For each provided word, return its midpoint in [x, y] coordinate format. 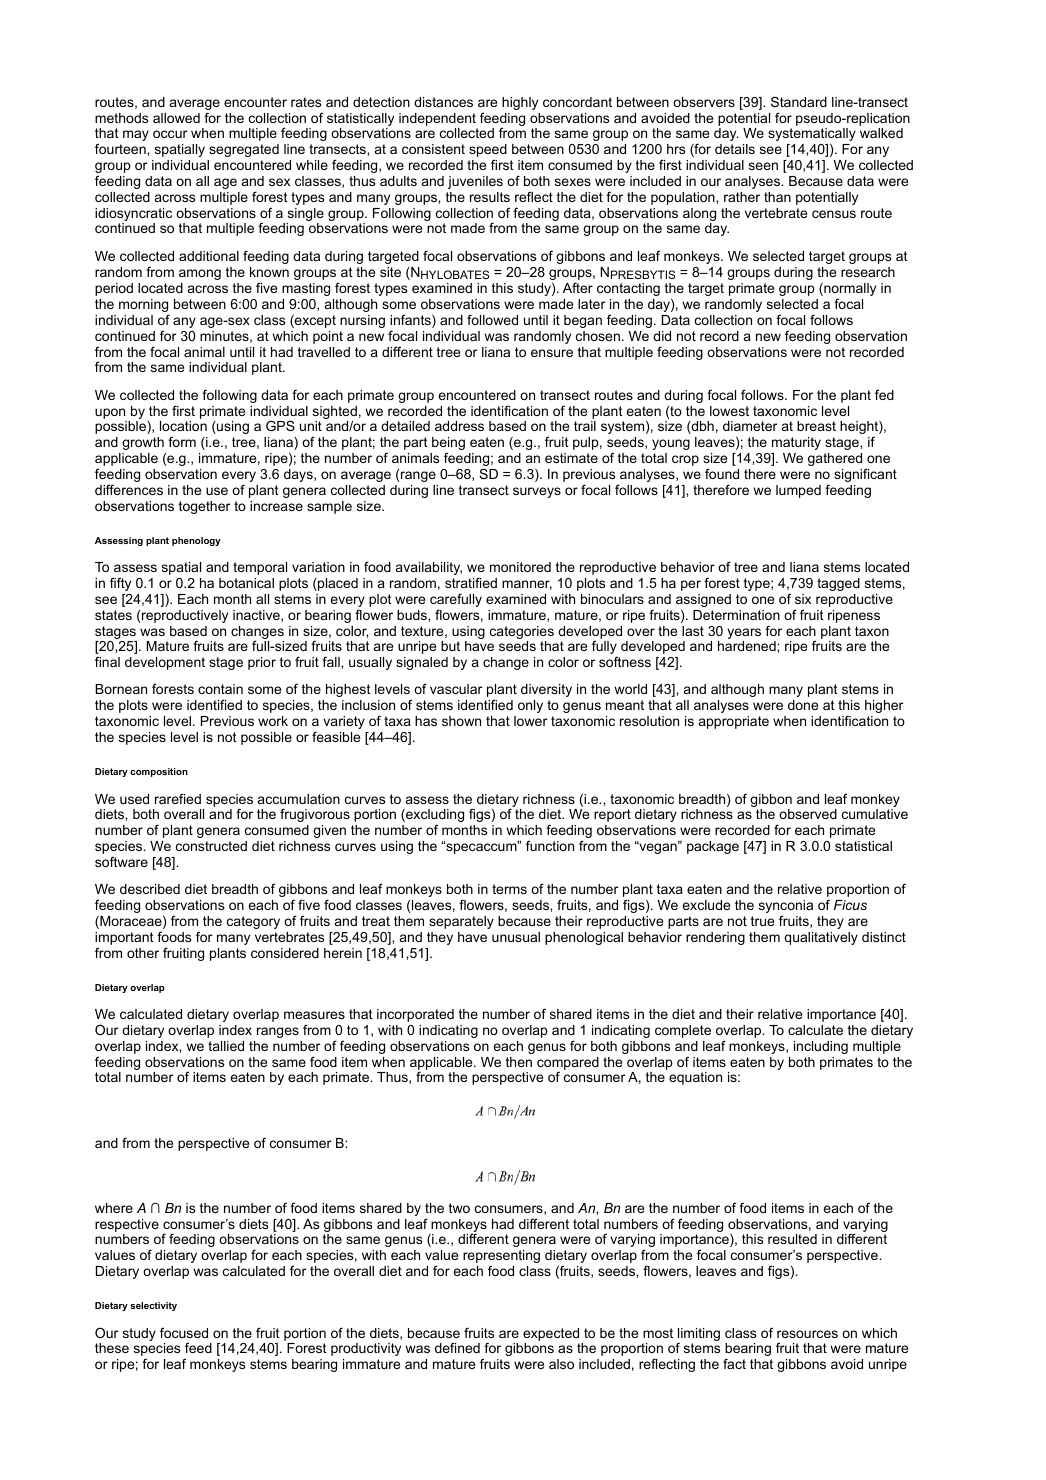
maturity [796, 443]
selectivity [153, 1306]
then [519, 1062]
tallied [226, 1046]
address [459, 426]
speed [488, 152]
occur [170, 134]
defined [457, 1347]
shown [461, 721]
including [821, 1047]
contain [220, 689]
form [182, 441]
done [803, 705]
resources [807, 1334]
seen [763, 166]
